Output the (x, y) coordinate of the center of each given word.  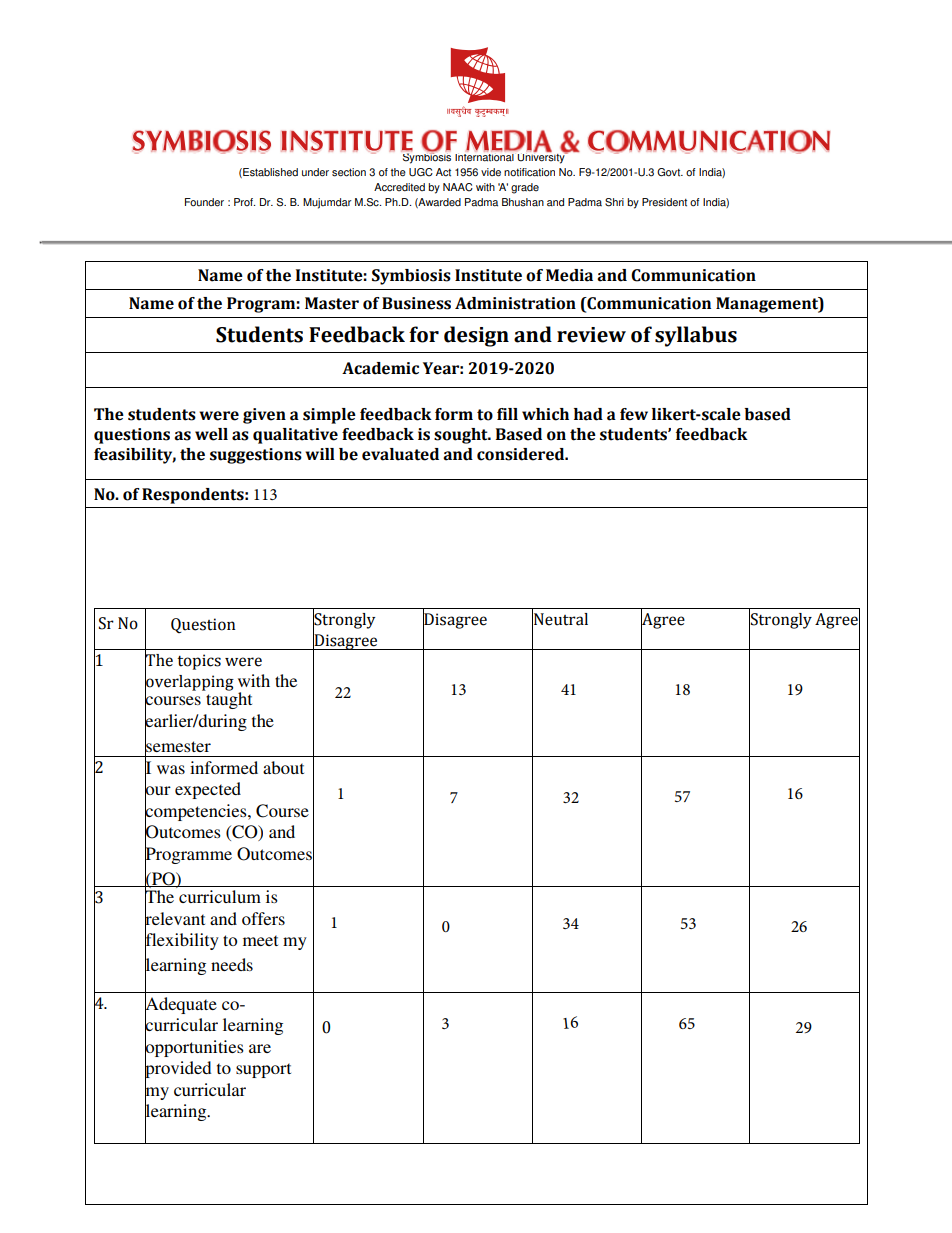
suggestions (256, 456)
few (634, 414)
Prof (244, 202)
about (283, 767)
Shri (614, 202)
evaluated (400, 454)
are (260, 1048)
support (263, 1070)
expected (208, 790)
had (588, 414)
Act (443, 172)
